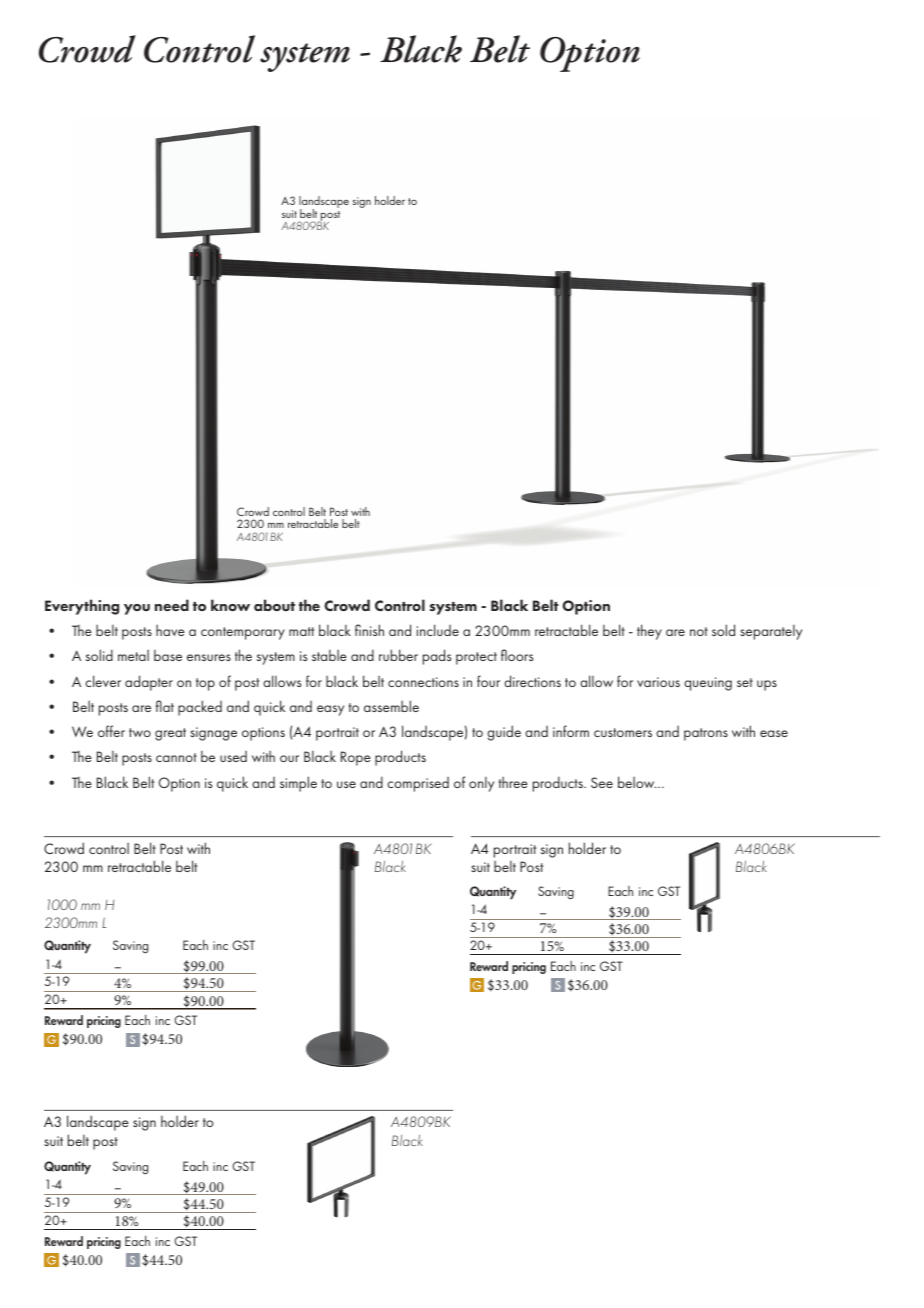 The width and height of the screenshot is (924, 1308). I want to click on patrons, so click(706, 734).
